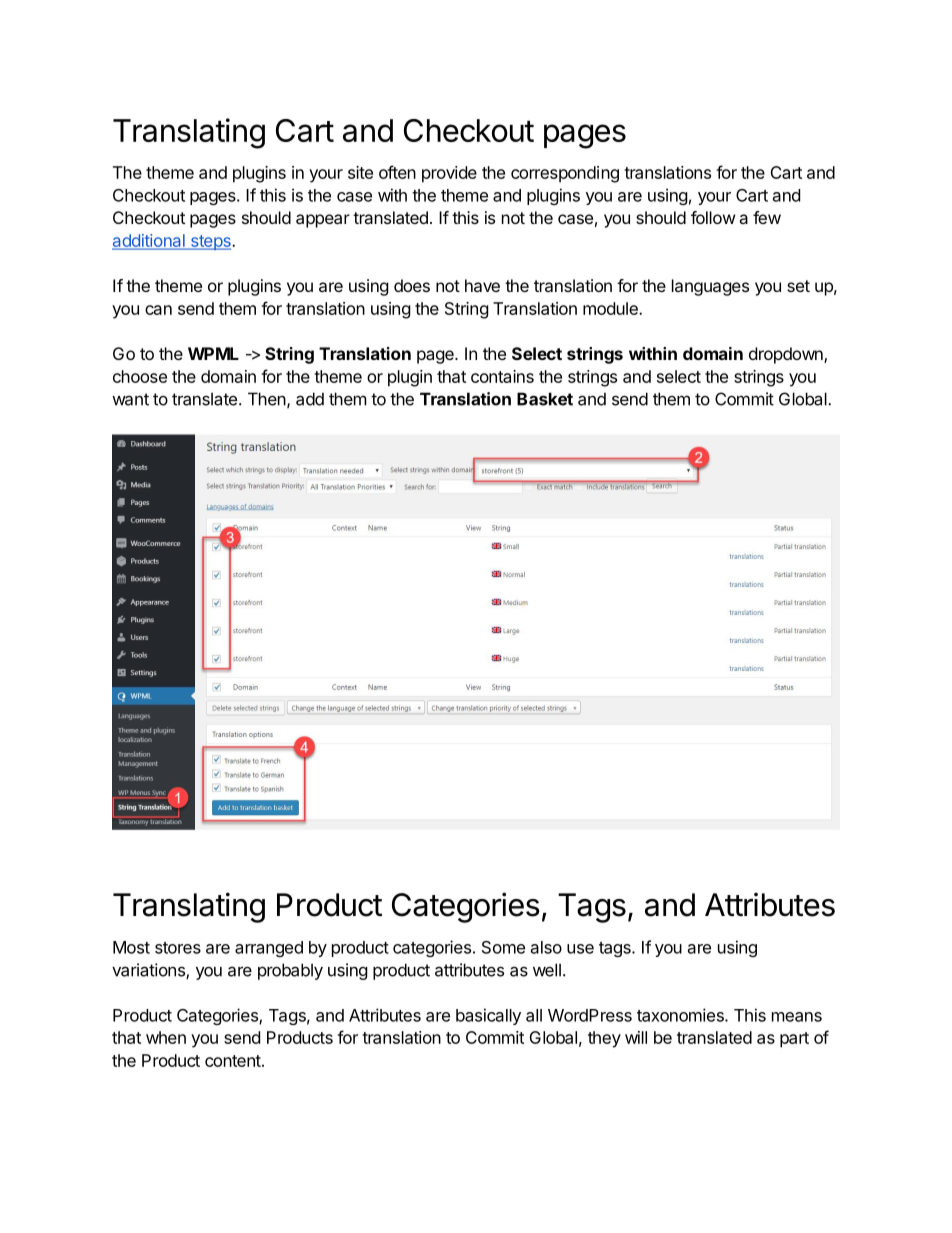  What do you see at coordinates (713, 217) in the screenshot?
I see `follow` at bounding box center [713, 217].
